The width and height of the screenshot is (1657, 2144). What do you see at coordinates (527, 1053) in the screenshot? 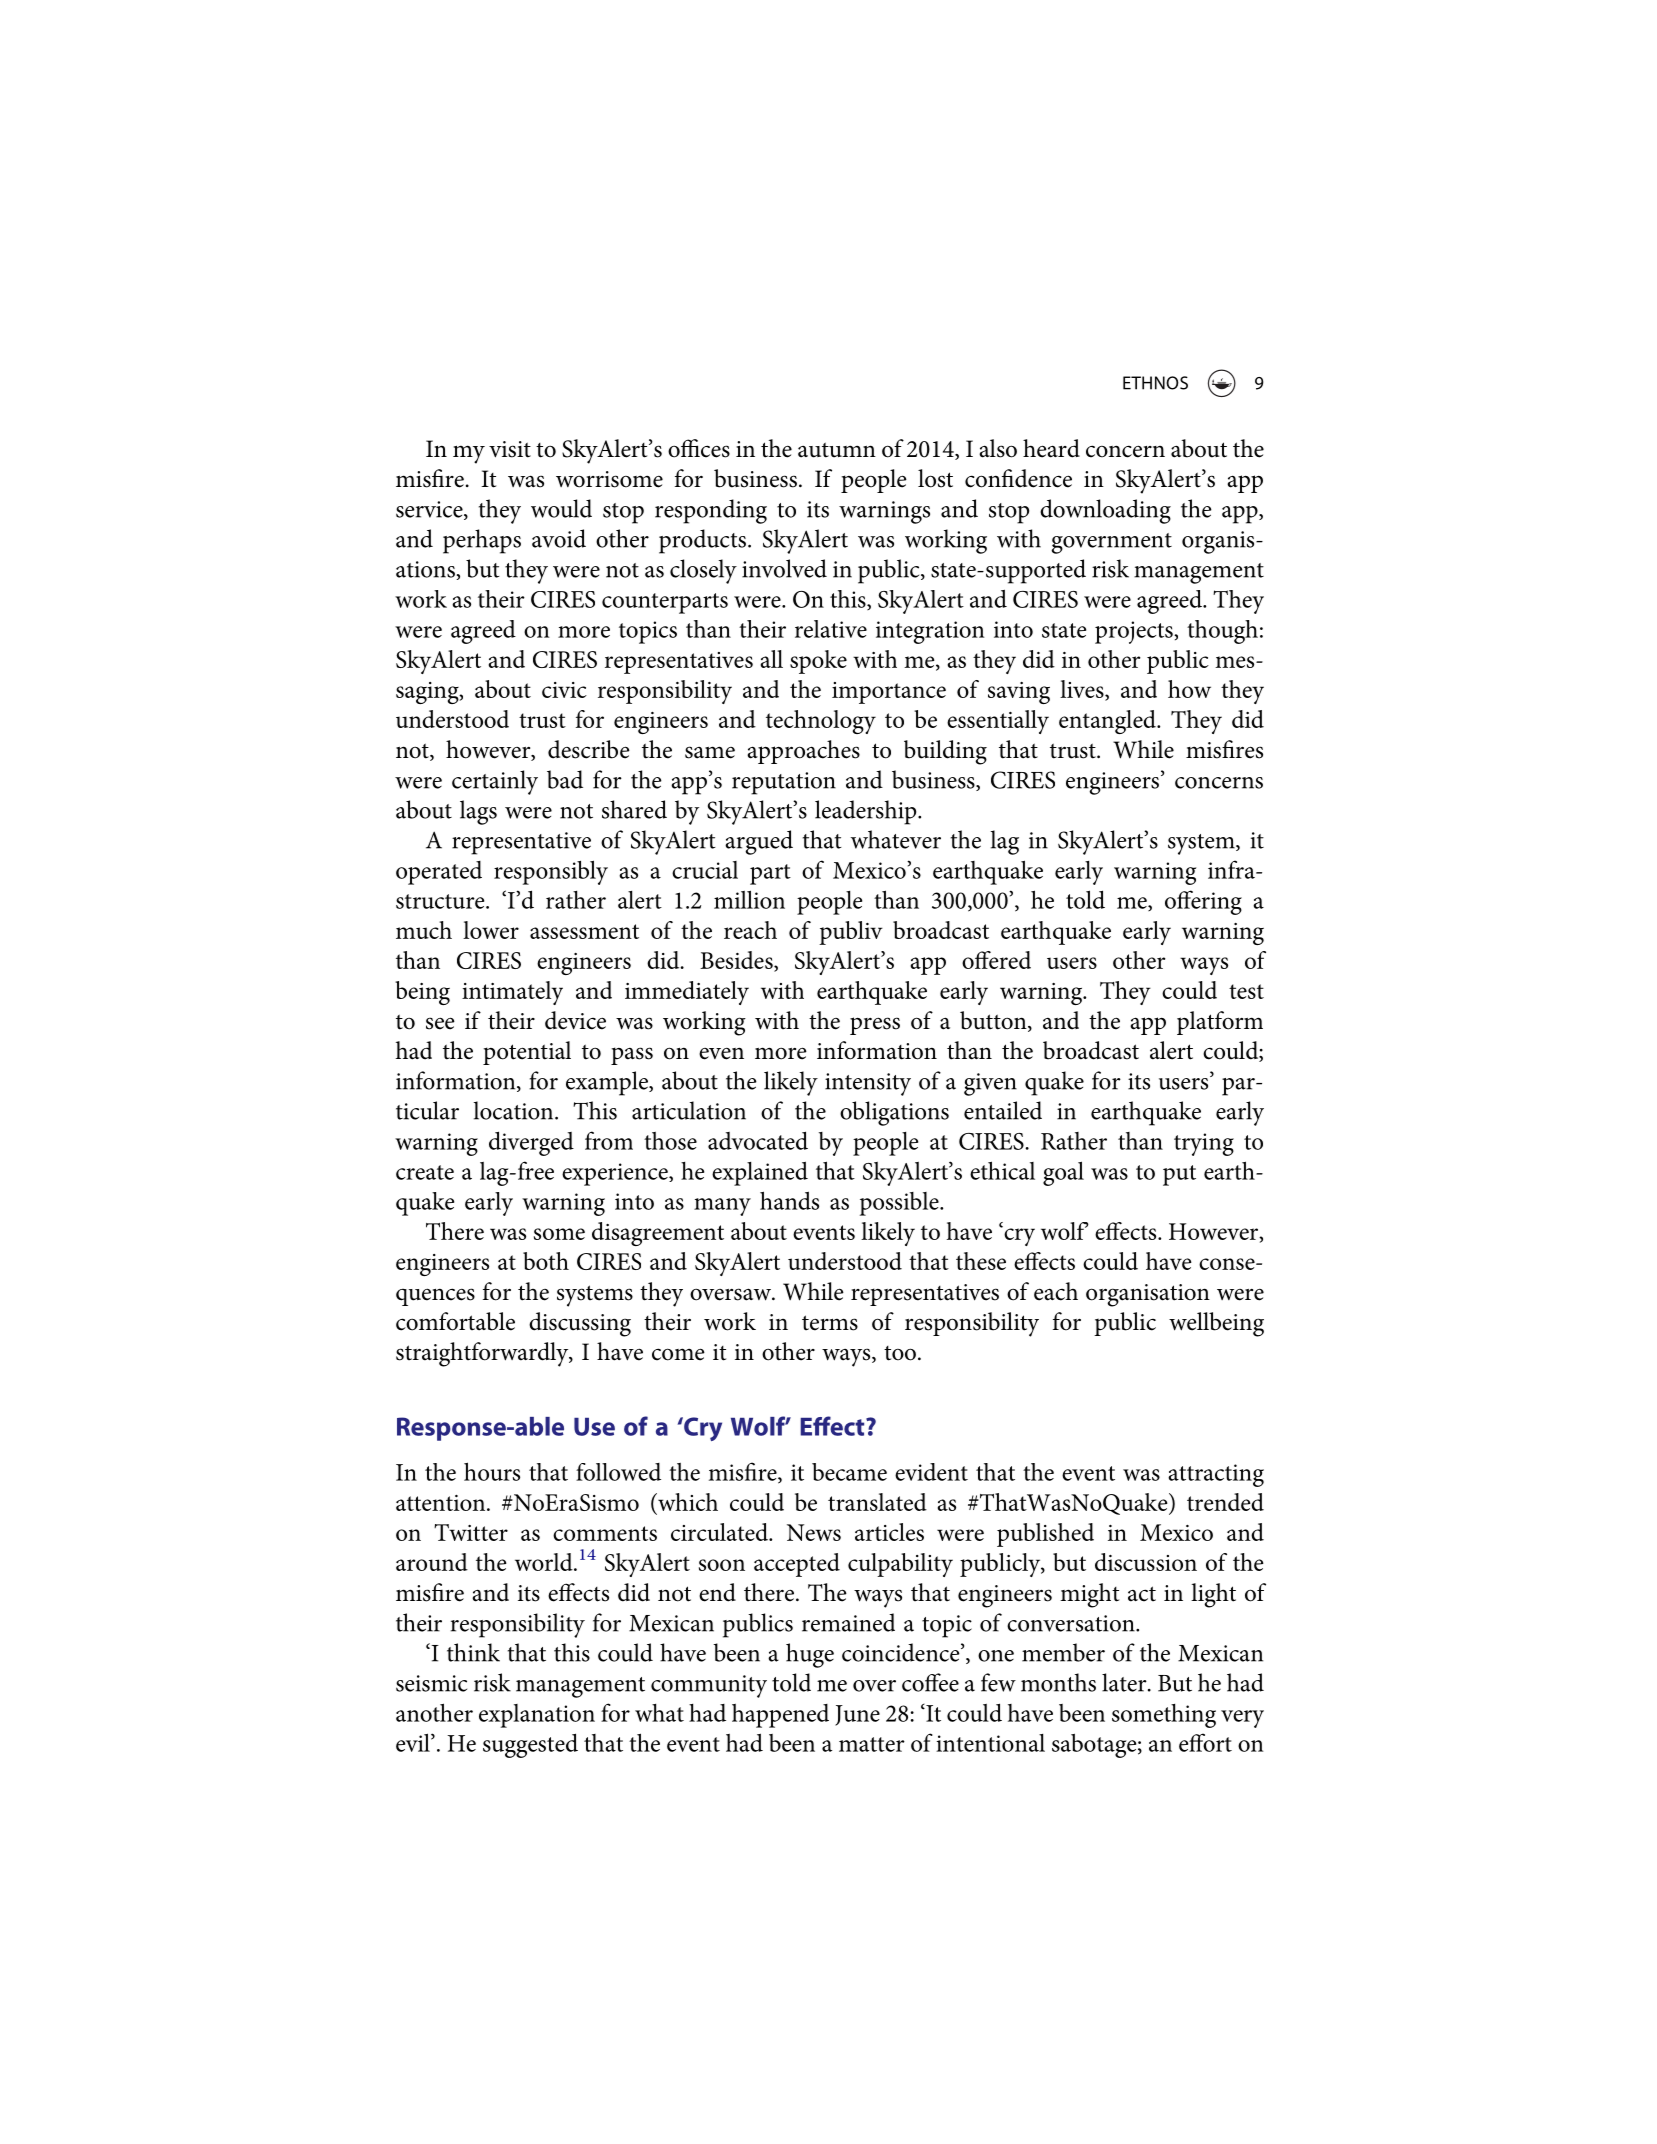
I see `potential` at bounding box center [527, 1053].
